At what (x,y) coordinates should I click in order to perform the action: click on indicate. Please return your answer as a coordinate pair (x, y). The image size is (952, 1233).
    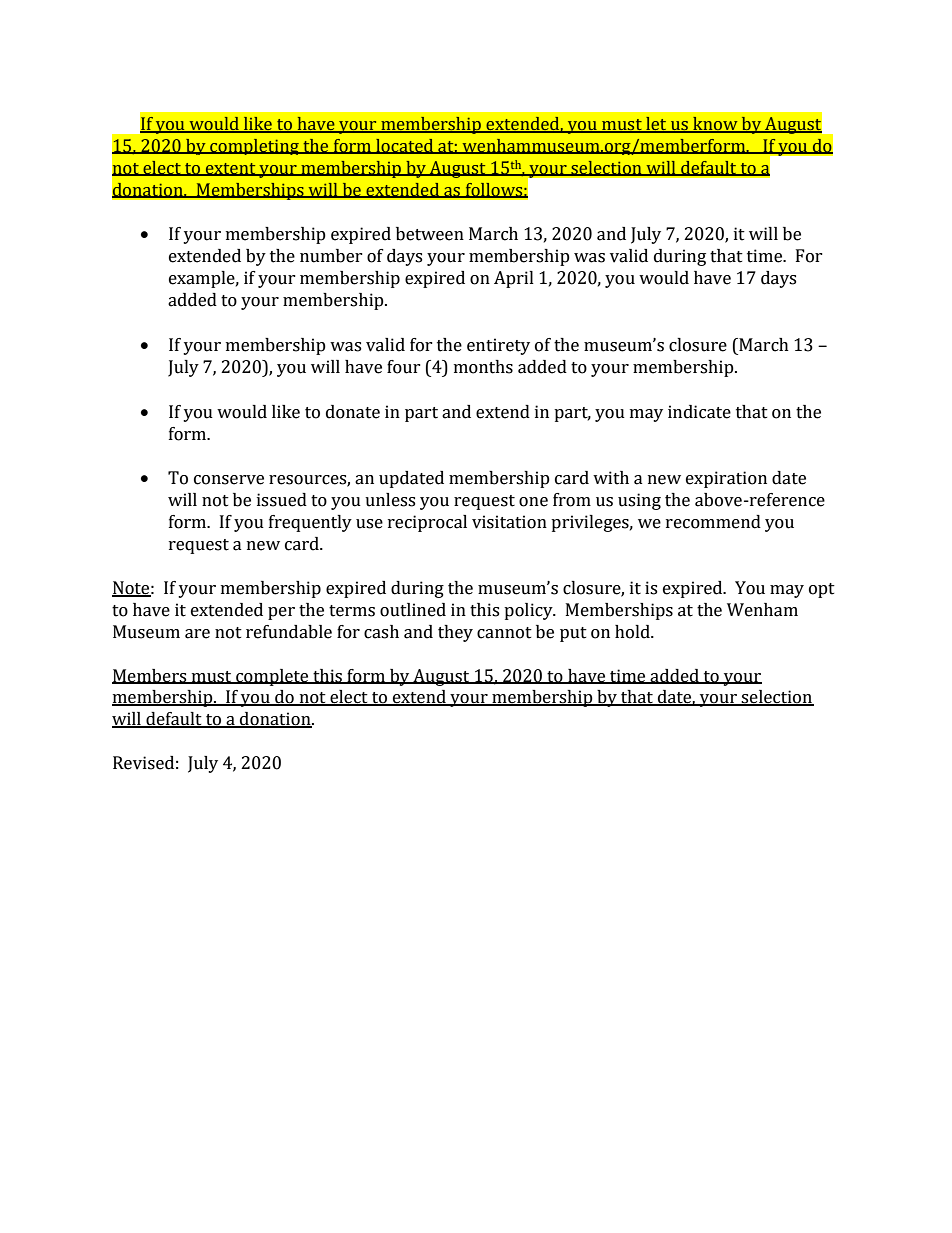
    Looking at the image, I should click on (699, 412).
